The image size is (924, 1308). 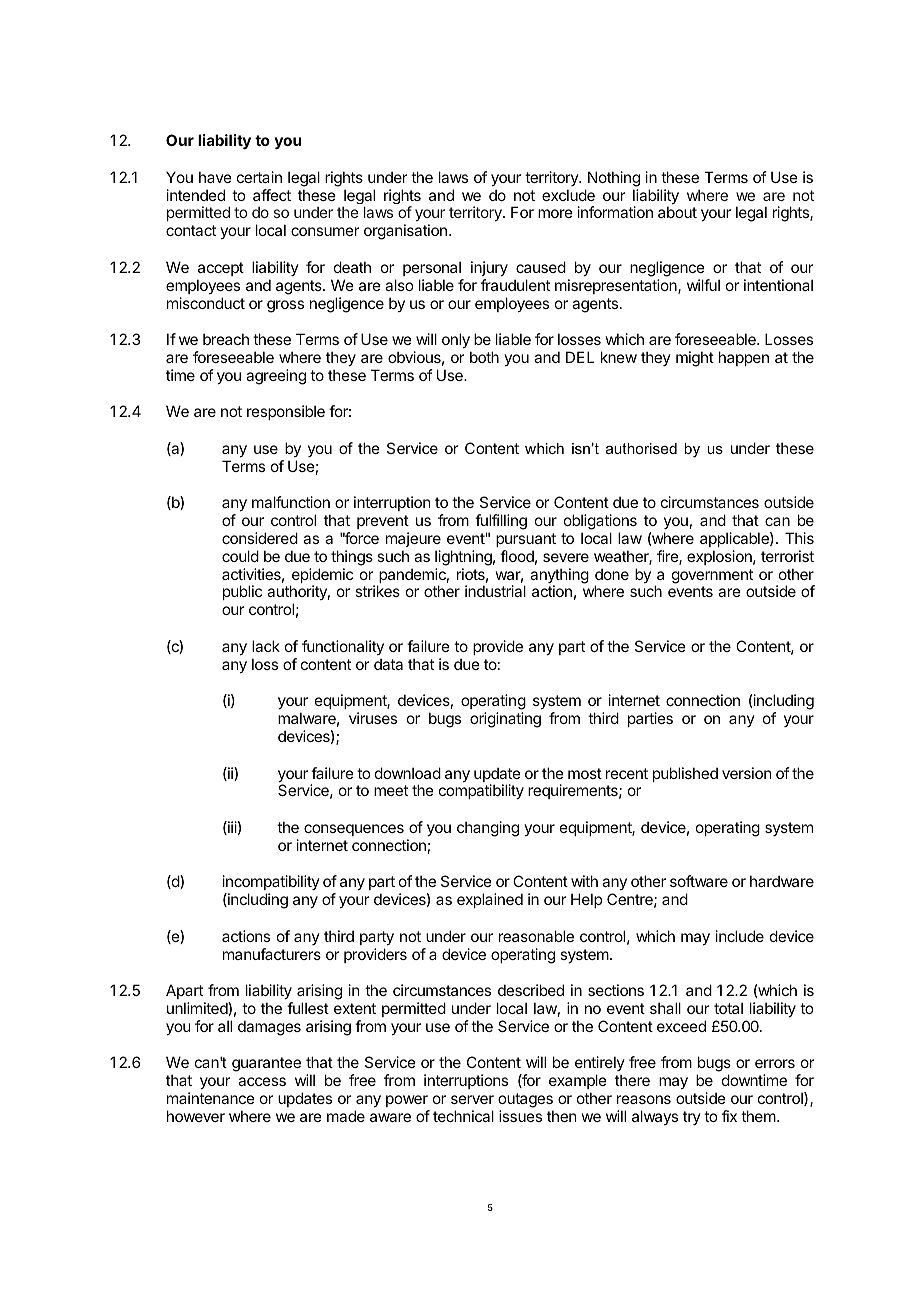 What do you see at coordinates (699, 881) in the page?
I see `software` at bounding box center [699, 881].
